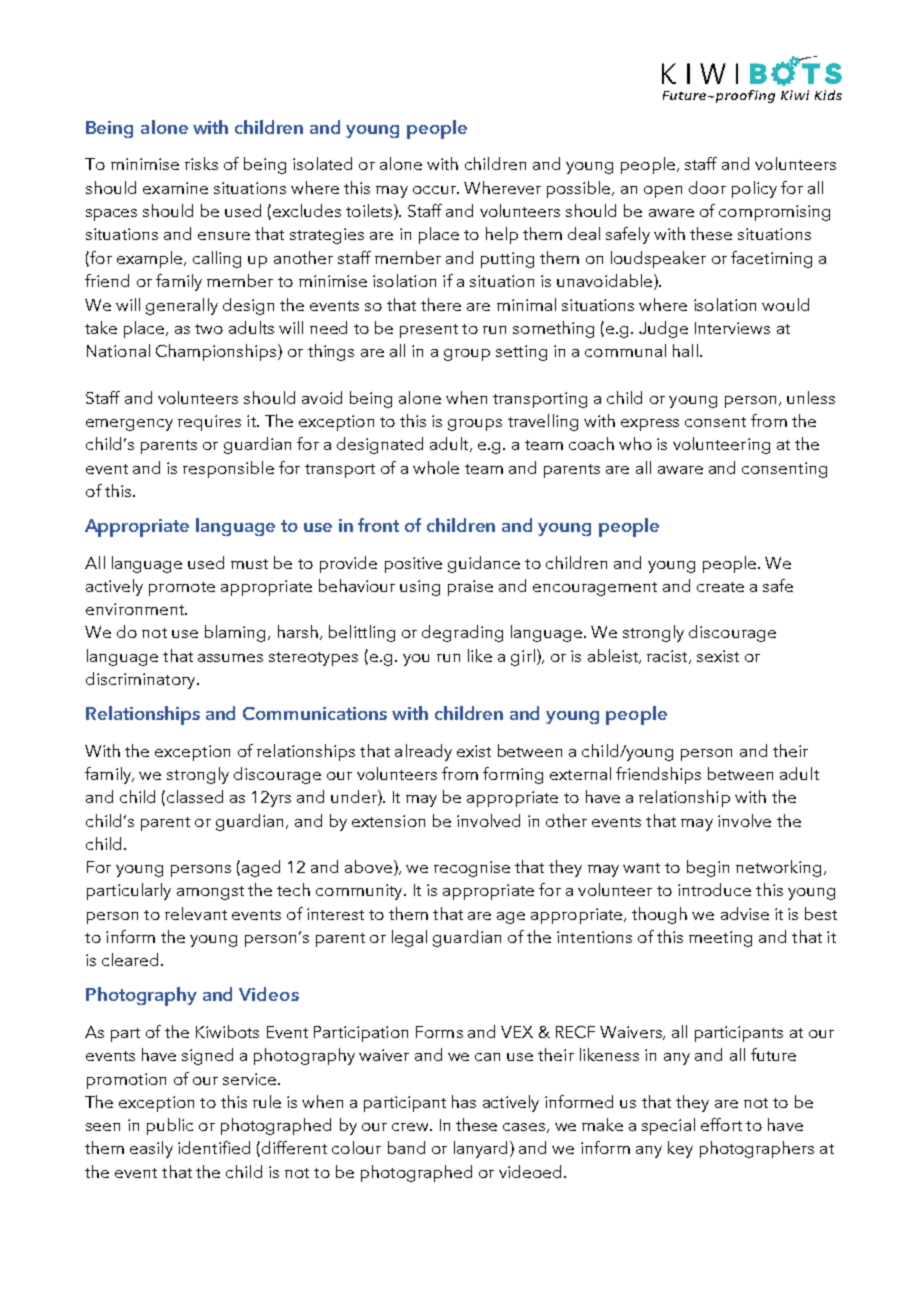 This image has height=1308, width=924. Describe the element at coordinates (754, 189) in the image. I see `policy` at that location.
